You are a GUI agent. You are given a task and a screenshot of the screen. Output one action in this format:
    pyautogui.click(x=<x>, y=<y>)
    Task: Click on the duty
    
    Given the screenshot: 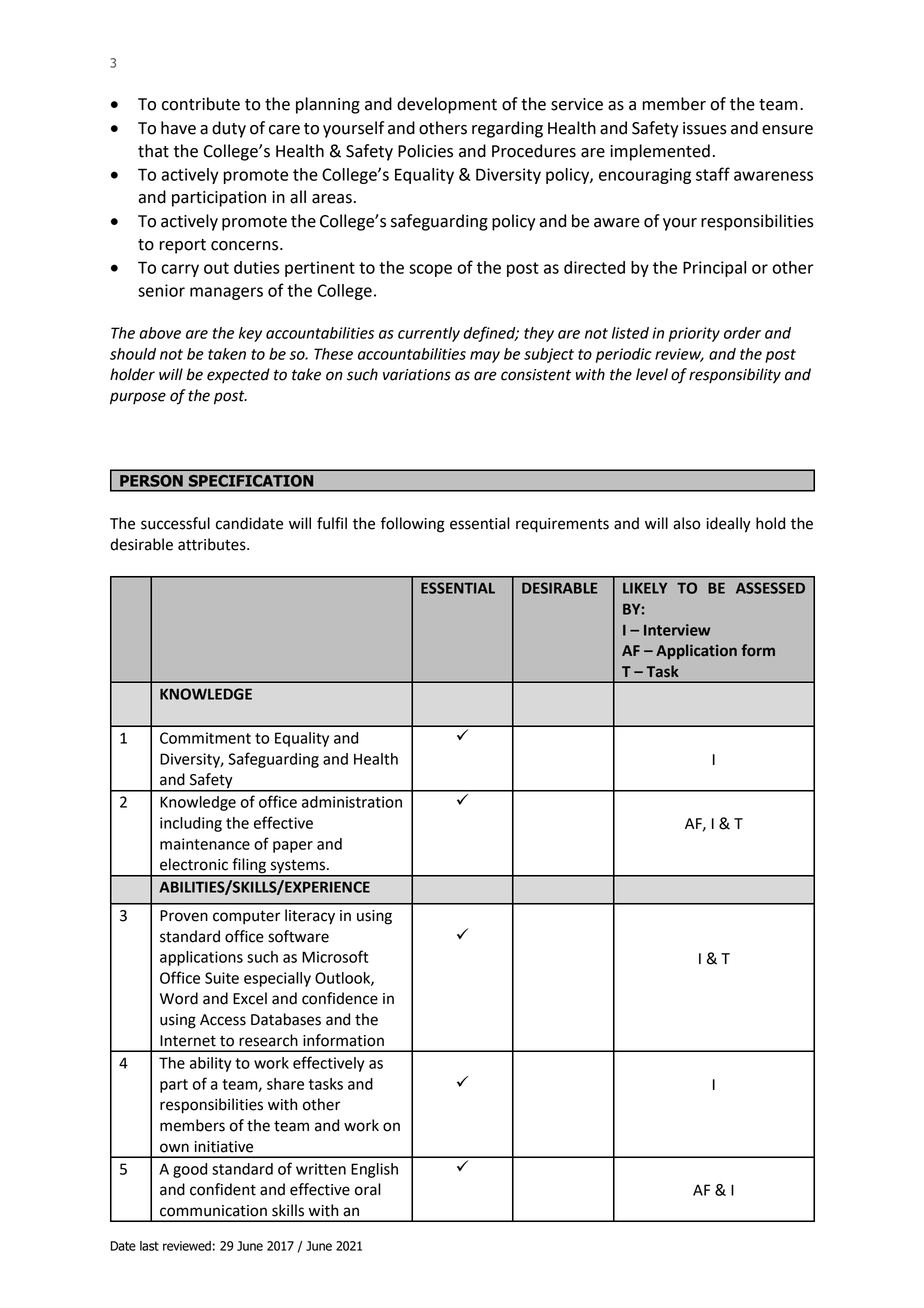 What is the action you would take?
    pyautogui.click(x=229, y=129)
